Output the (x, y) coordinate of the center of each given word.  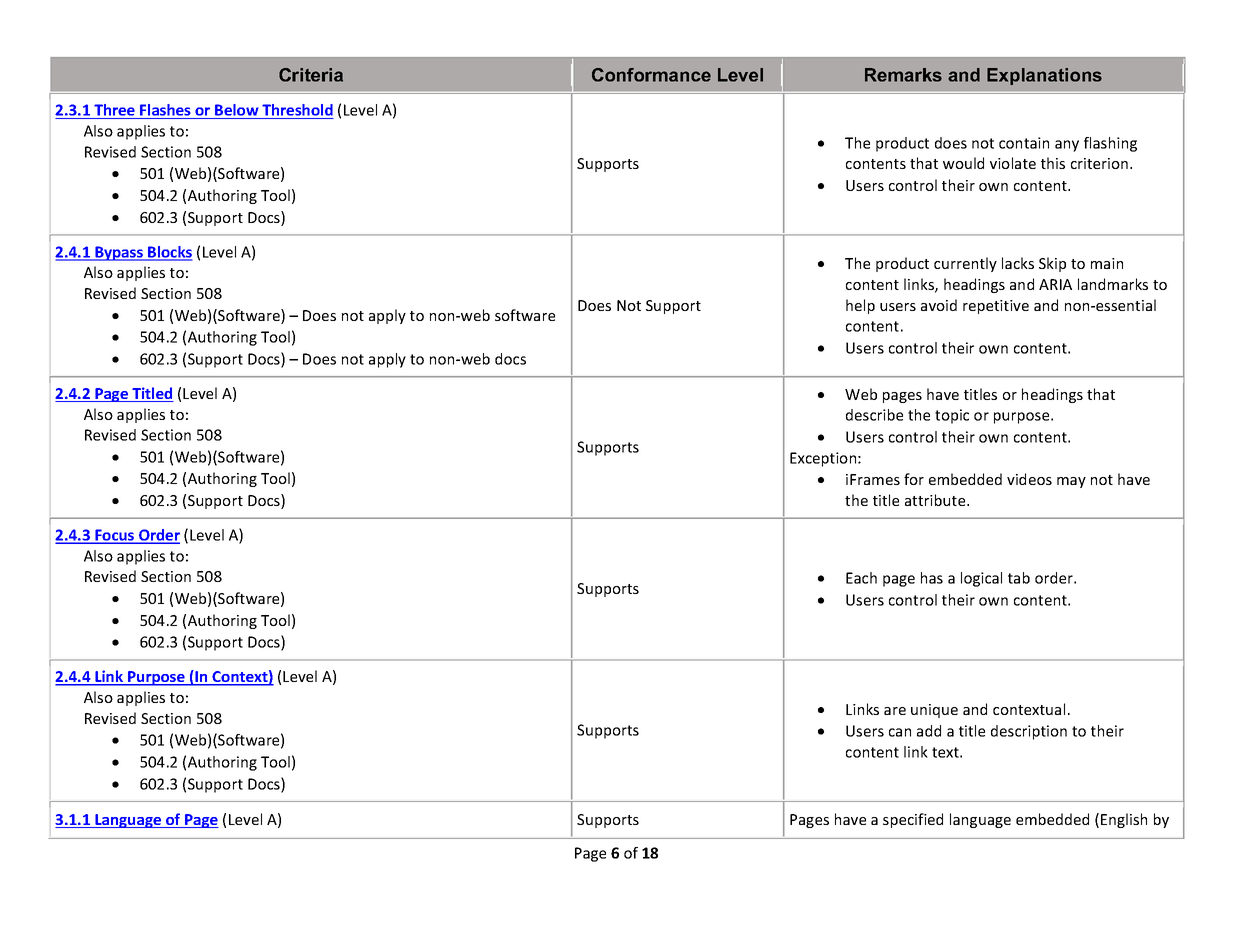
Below (237, 111)
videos (1029, 479)
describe (874, 415)
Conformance (651, 75)
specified (913, 820)
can (900, 732)
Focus (115, 536)
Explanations (1044, 76)
